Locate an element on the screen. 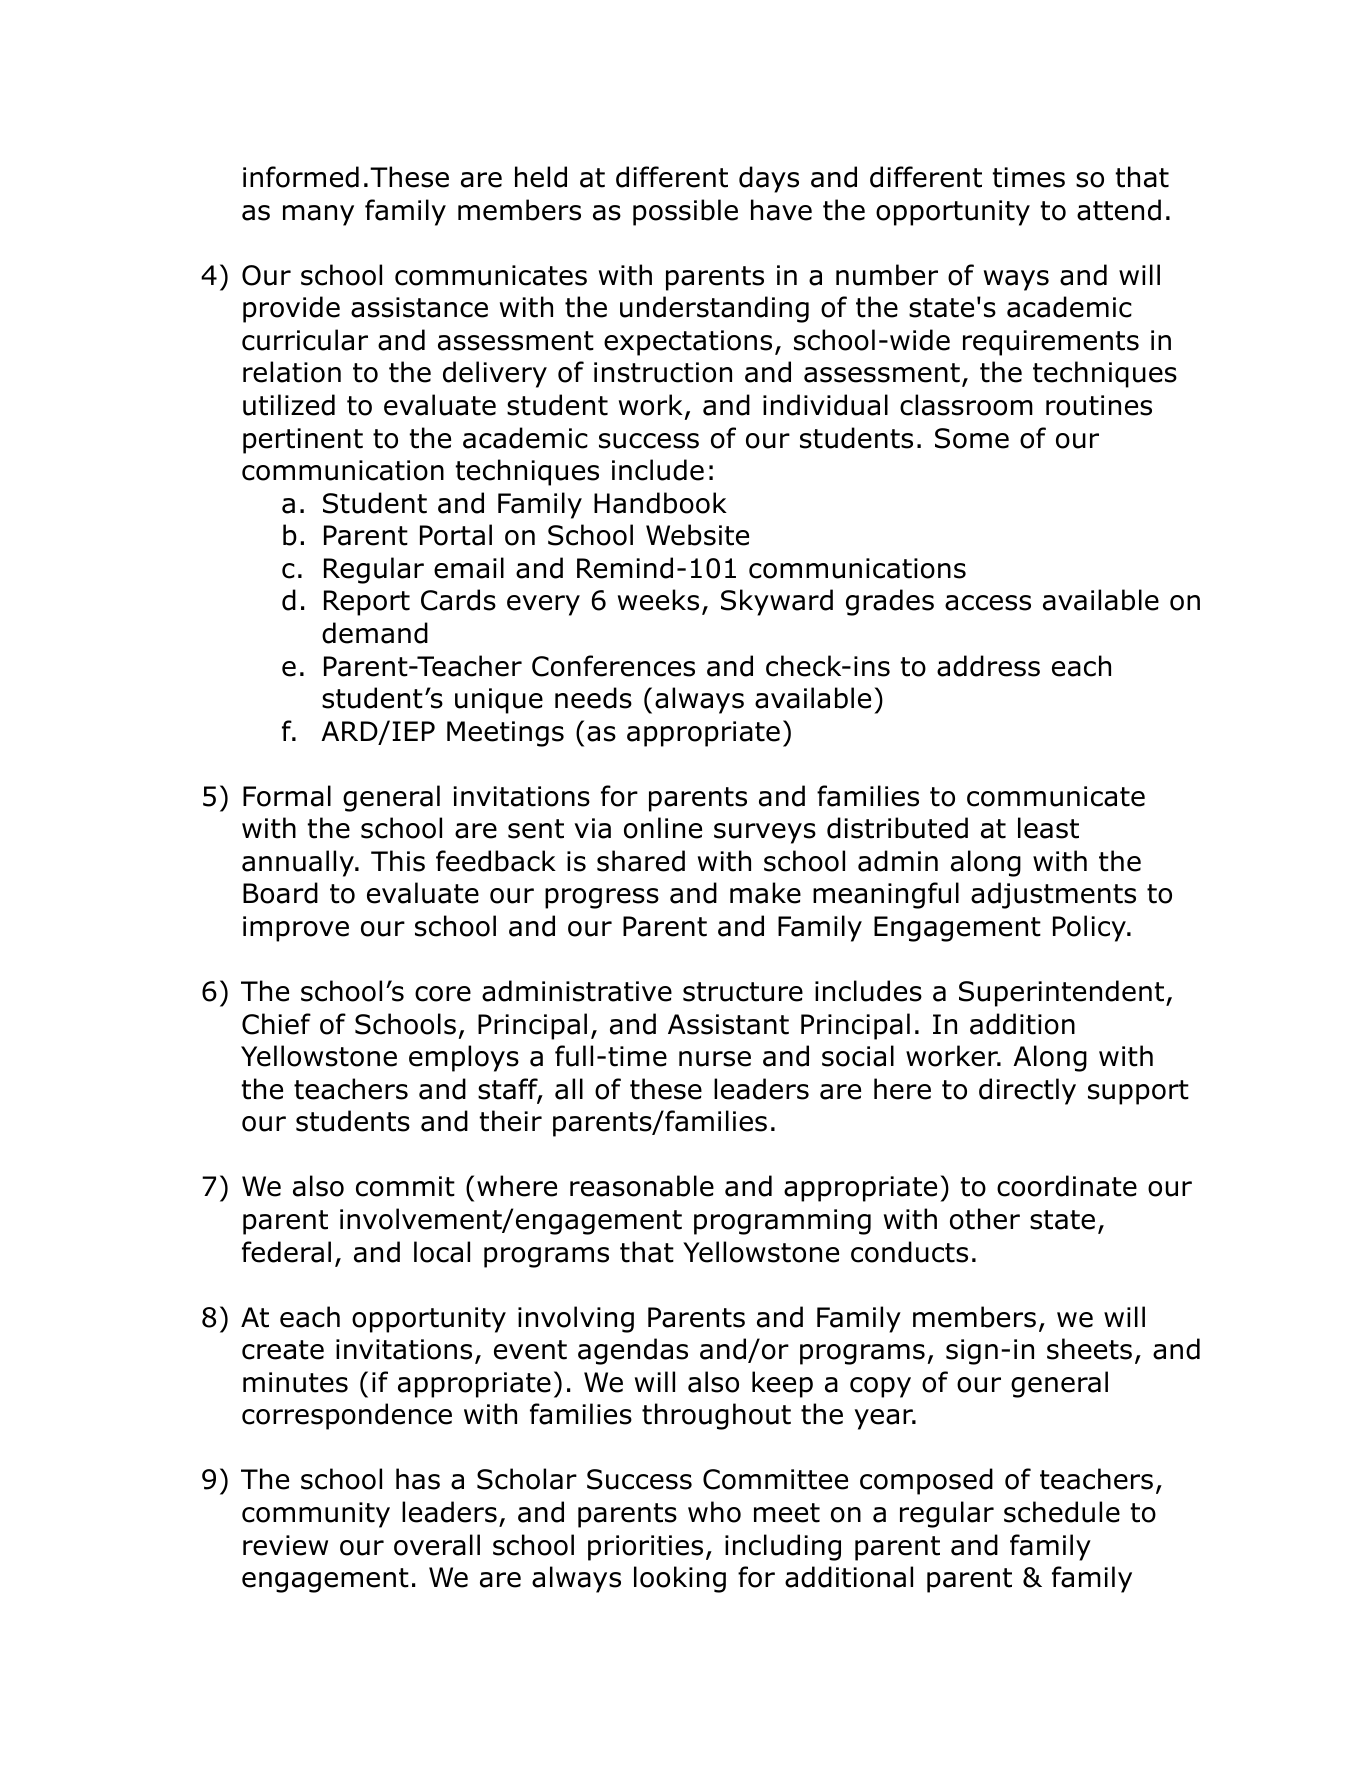 The width and height of the screenshot is (1366, 1768). directly is located at coordinates (1027, 1091).
